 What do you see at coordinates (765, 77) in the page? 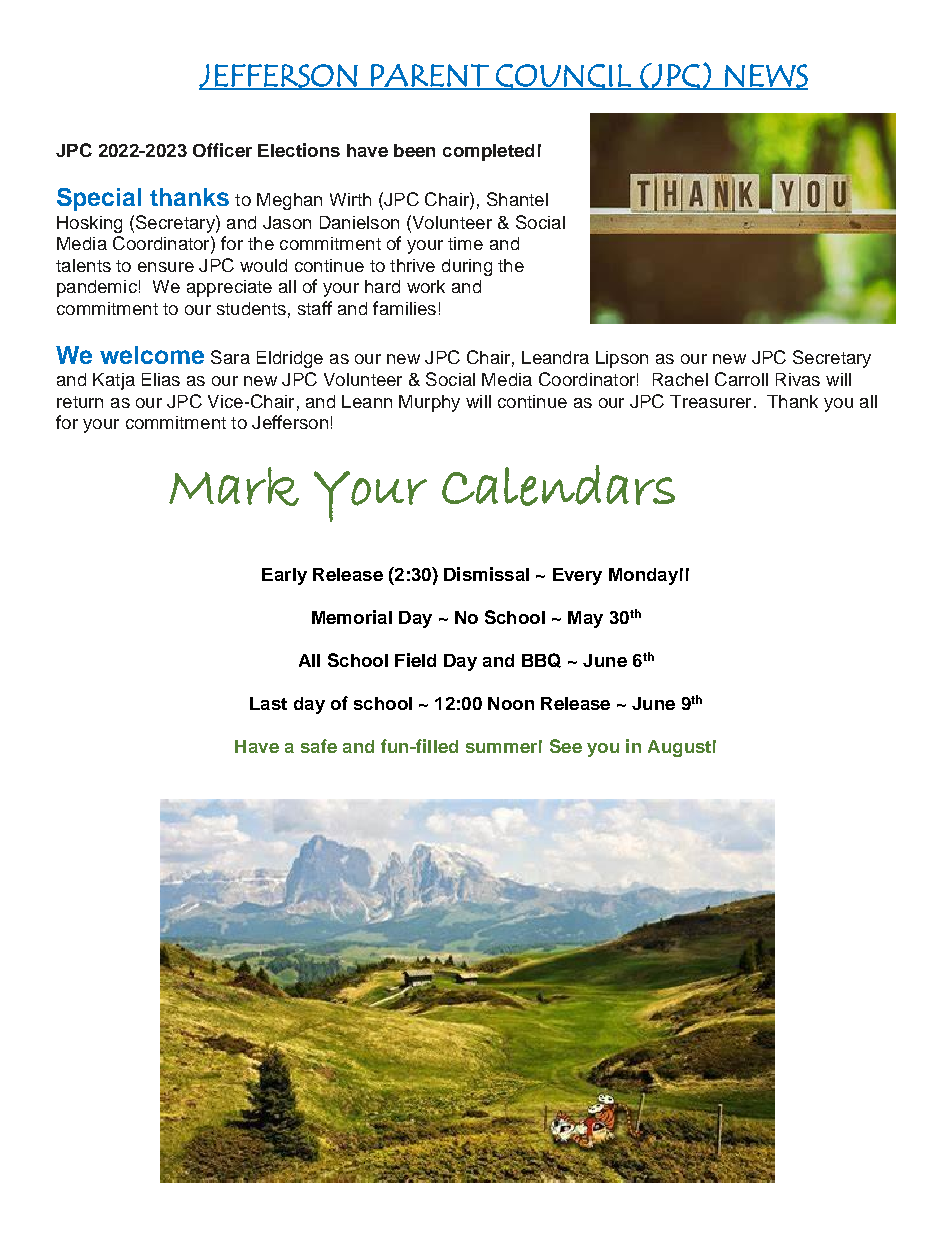
I see `NEWS` at bounding box center [765, 77].
